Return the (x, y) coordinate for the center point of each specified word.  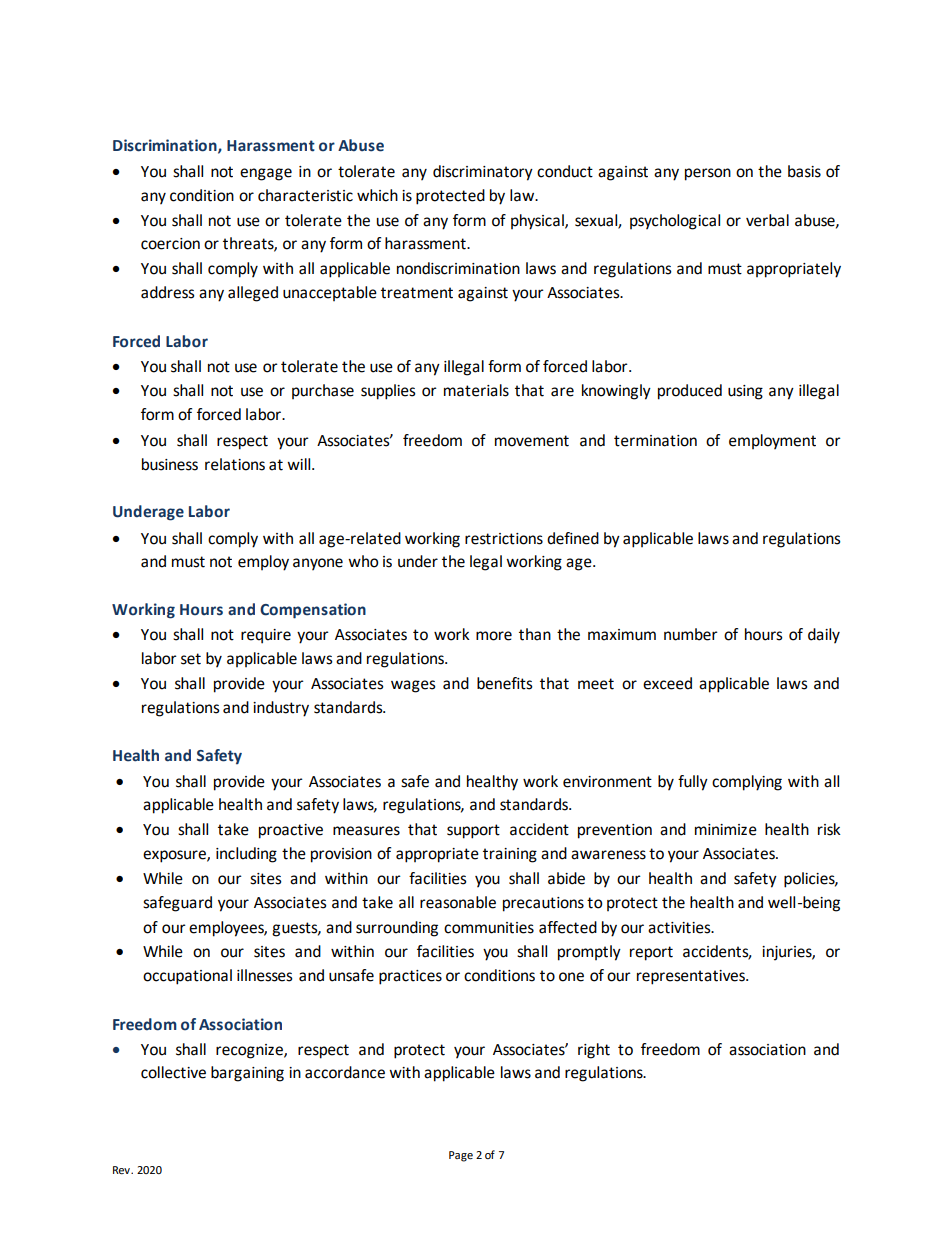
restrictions (504, 539)
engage (266, 174)
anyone (318, 564)
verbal (767, 220)
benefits (505, 683)
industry (281, 709)
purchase (323, 391)
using (745, 392)
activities (680, 928)
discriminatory (483, 173)
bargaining (247, 1074)
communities (489, 928)
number (691, 634)
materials (476, 390)
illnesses (265, 975)
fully (693, 783)
